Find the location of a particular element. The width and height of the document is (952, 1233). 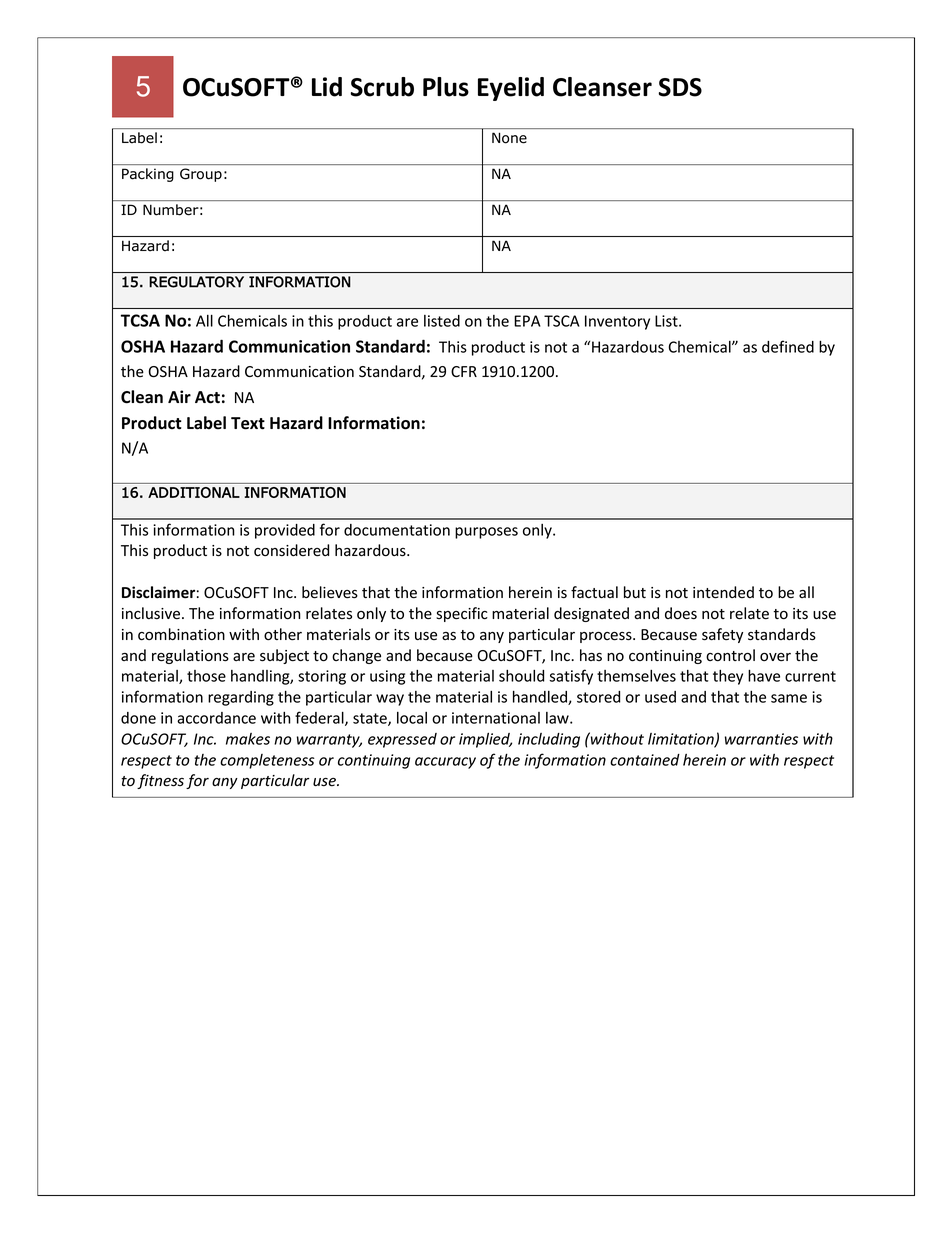

specific is located at coordinates (462, 614).
